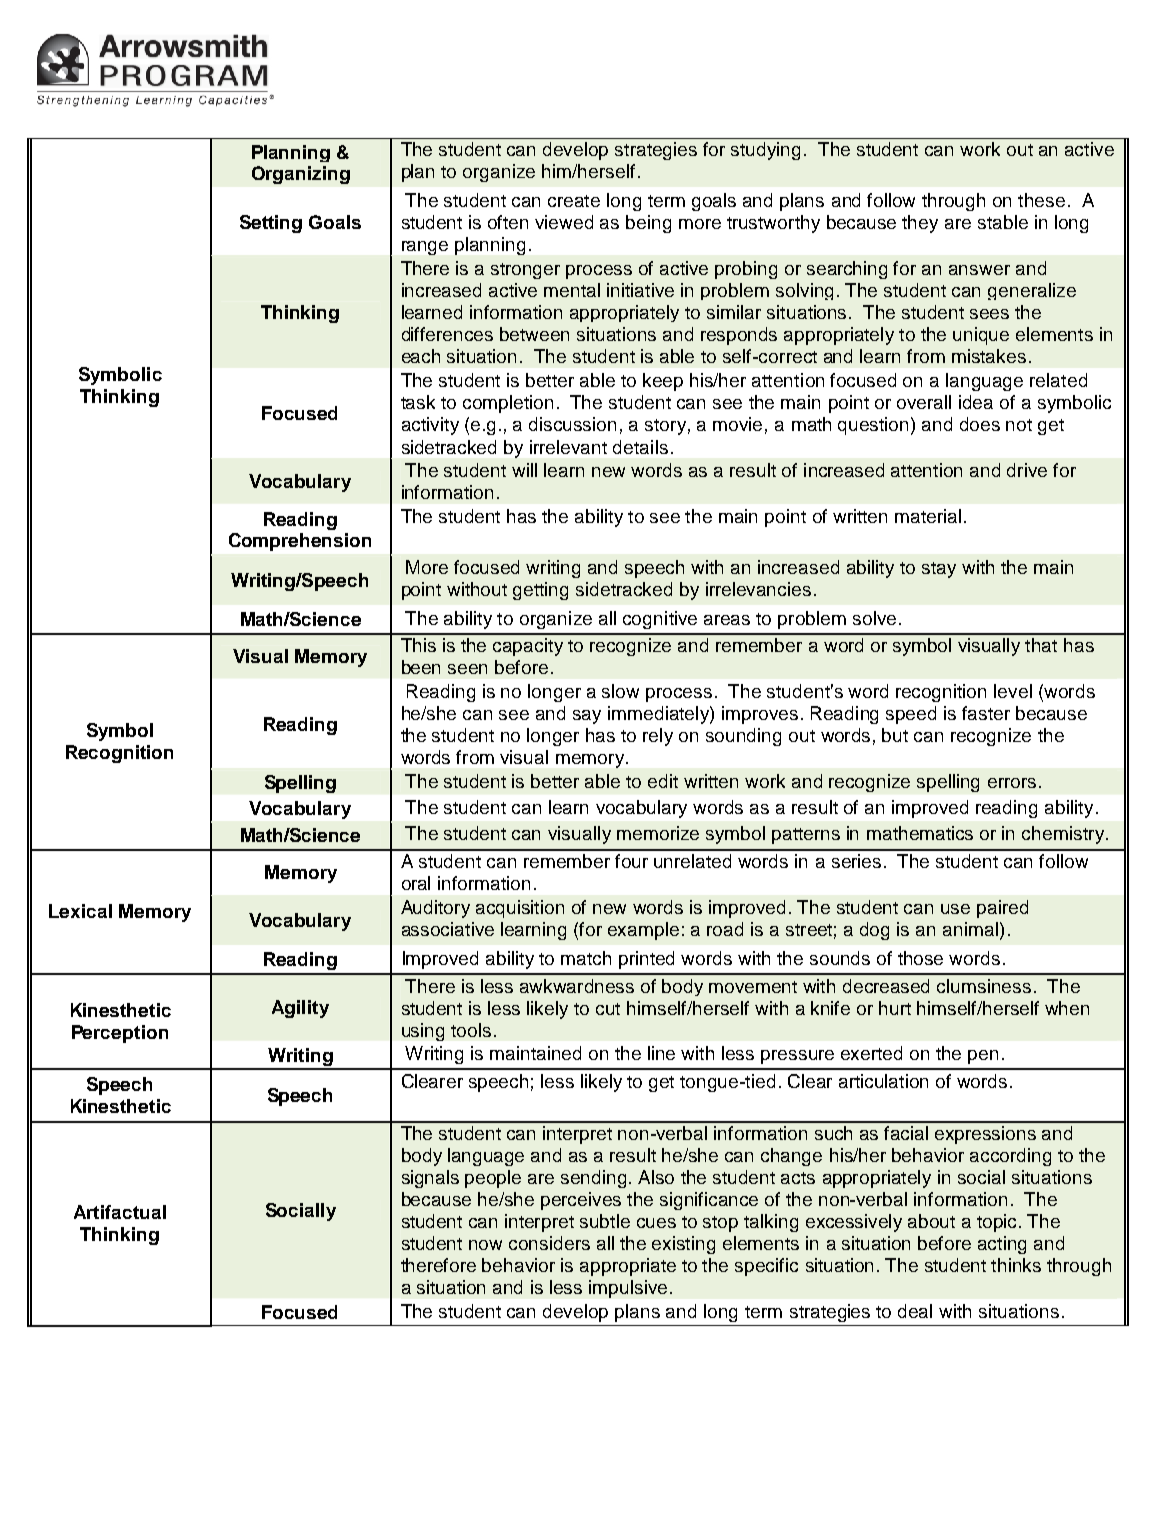 This page has width=1170, height=1514. What do you see at coordinates (574, 201) in the page?
I see `create` at bounding box center [574, 201].
